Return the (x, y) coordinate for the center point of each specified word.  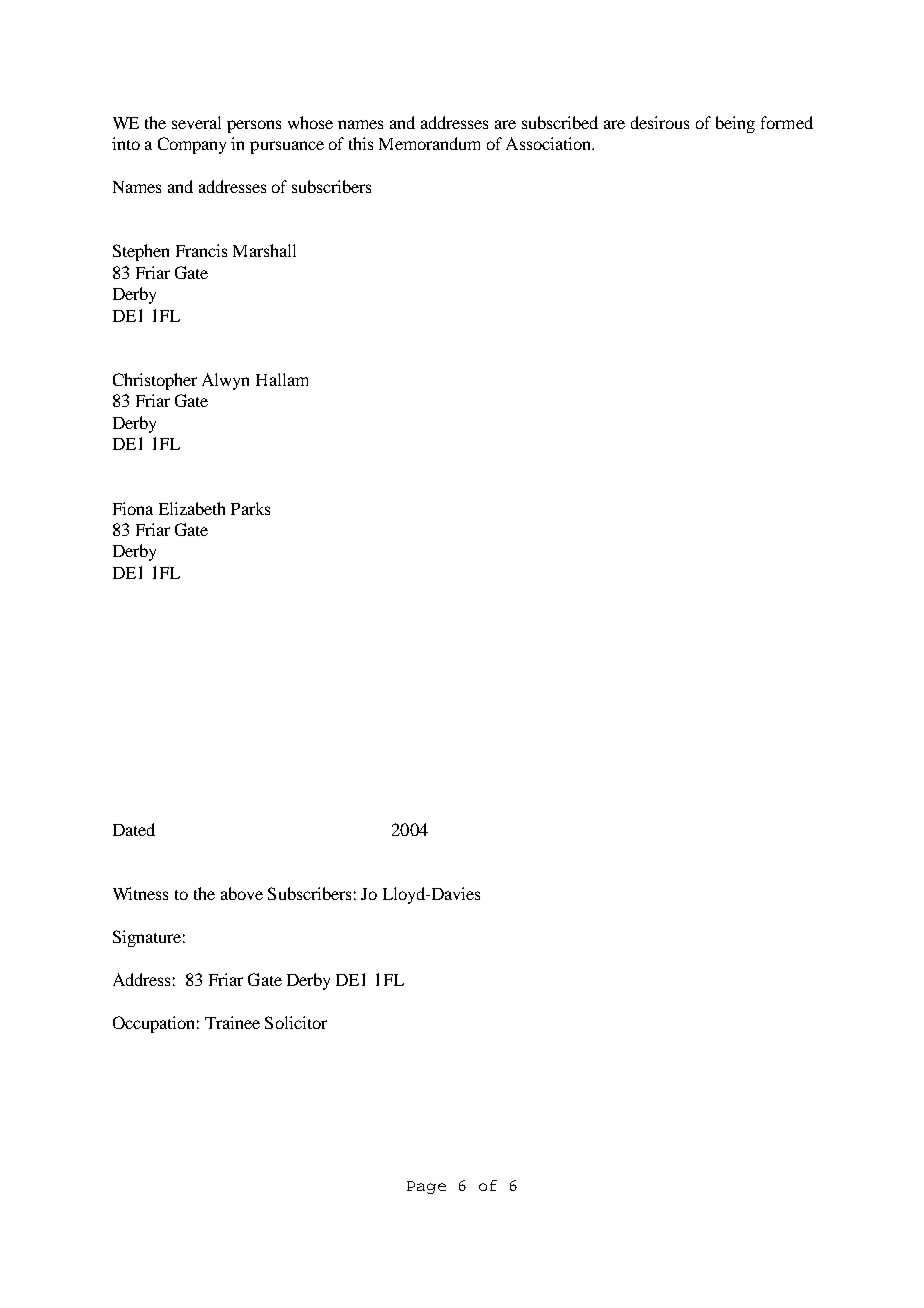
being (735, 124)
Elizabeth (192, 508)
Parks (250, 508)
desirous (660, 122)
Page (426, 1187)
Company (192, 145)
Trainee (232, 1022)
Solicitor (296, 1022)
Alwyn (225, 381)
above (242, 893)
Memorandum (429, 143)
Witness (140, 893)
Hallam (282, 379)
